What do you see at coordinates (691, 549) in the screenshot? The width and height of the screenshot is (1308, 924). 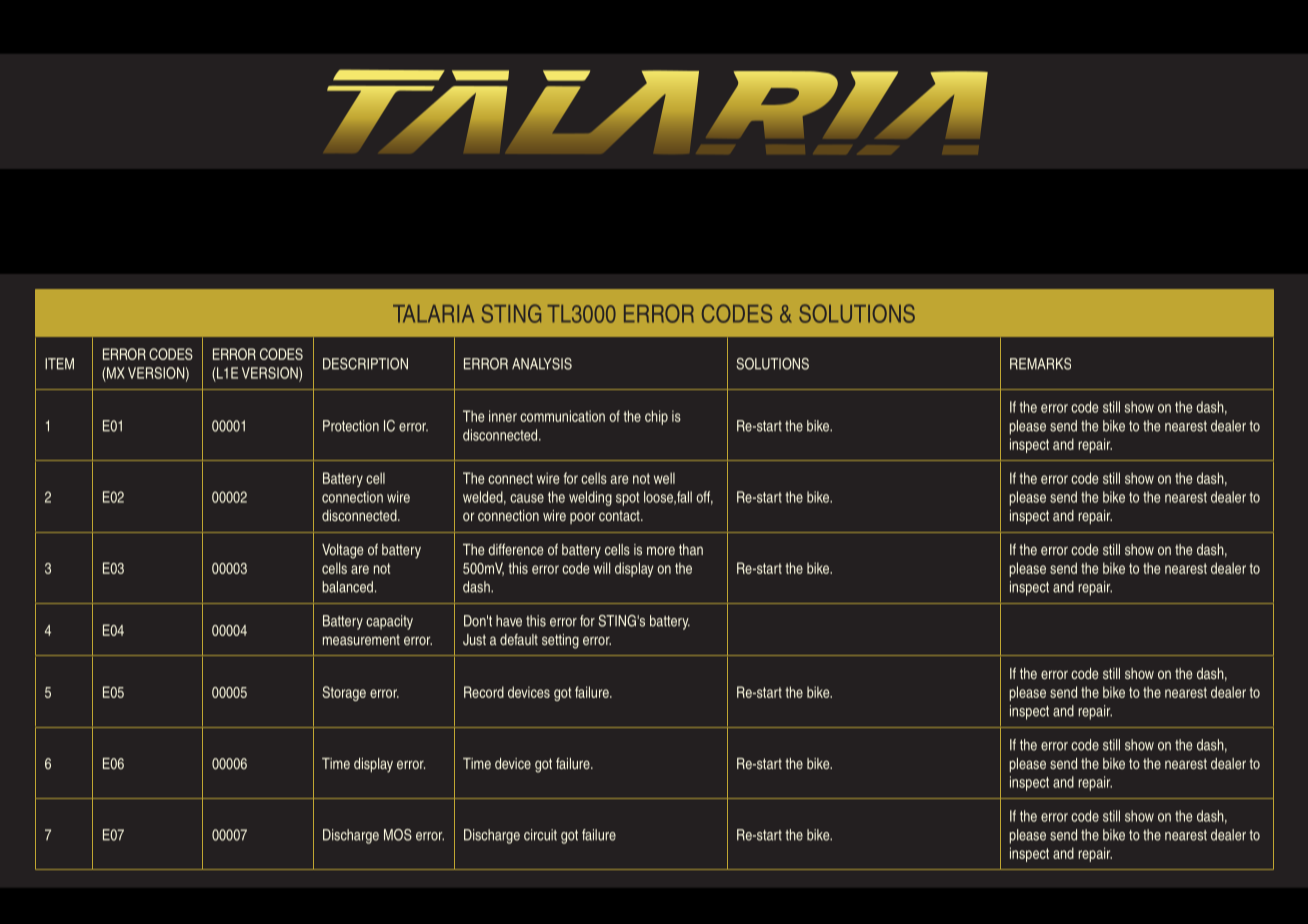 I see `than` at bounding box center [691, 549].
